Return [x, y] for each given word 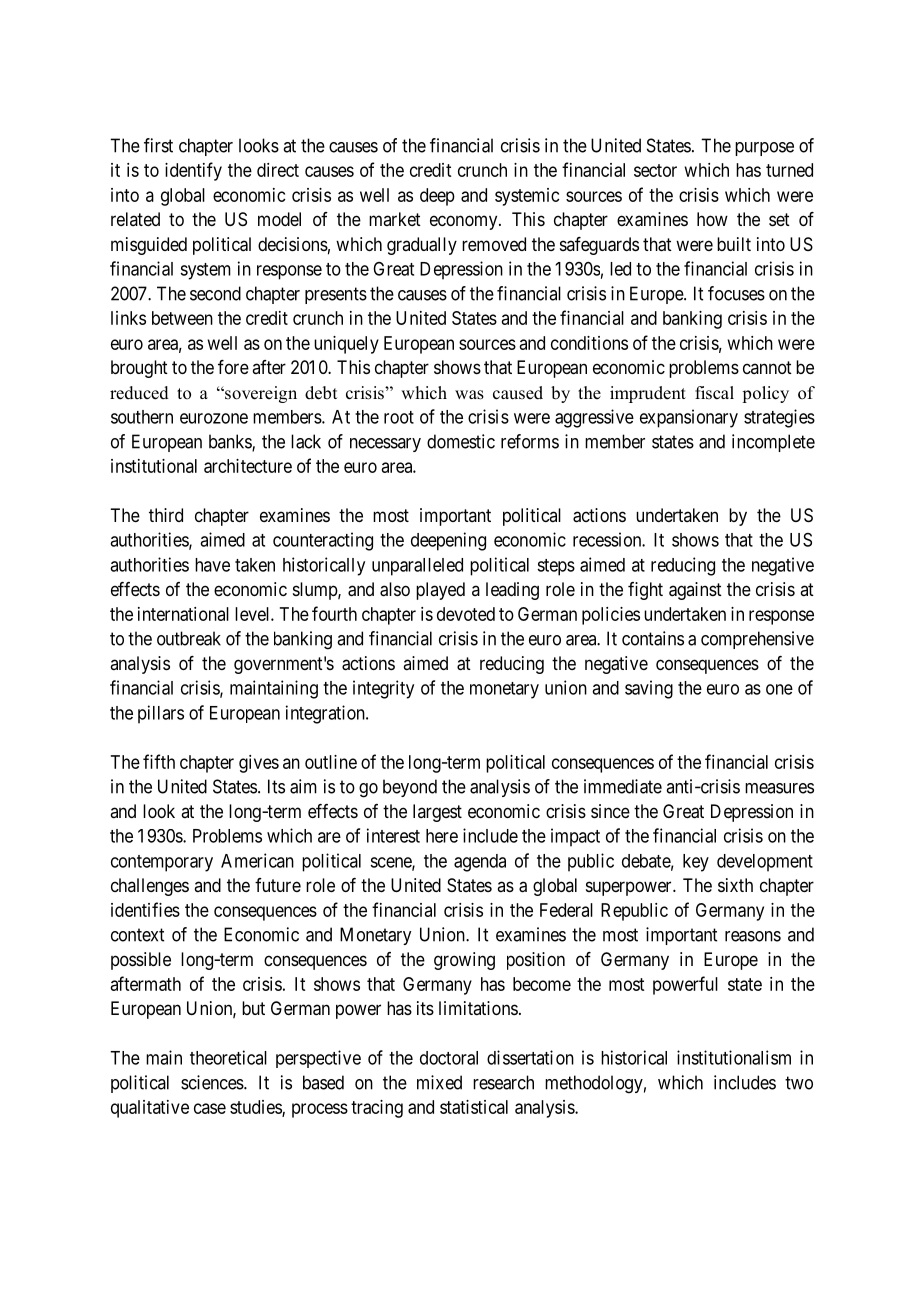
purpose [764, 149]
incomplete [773, 443]
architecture [248, 466]
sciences [213, 1082]
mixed [439, 1082]
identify [193, 171]
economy [465, 222]
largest [437, 813]
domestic [461, 441]
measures [779, 788]
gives [259, 764]
